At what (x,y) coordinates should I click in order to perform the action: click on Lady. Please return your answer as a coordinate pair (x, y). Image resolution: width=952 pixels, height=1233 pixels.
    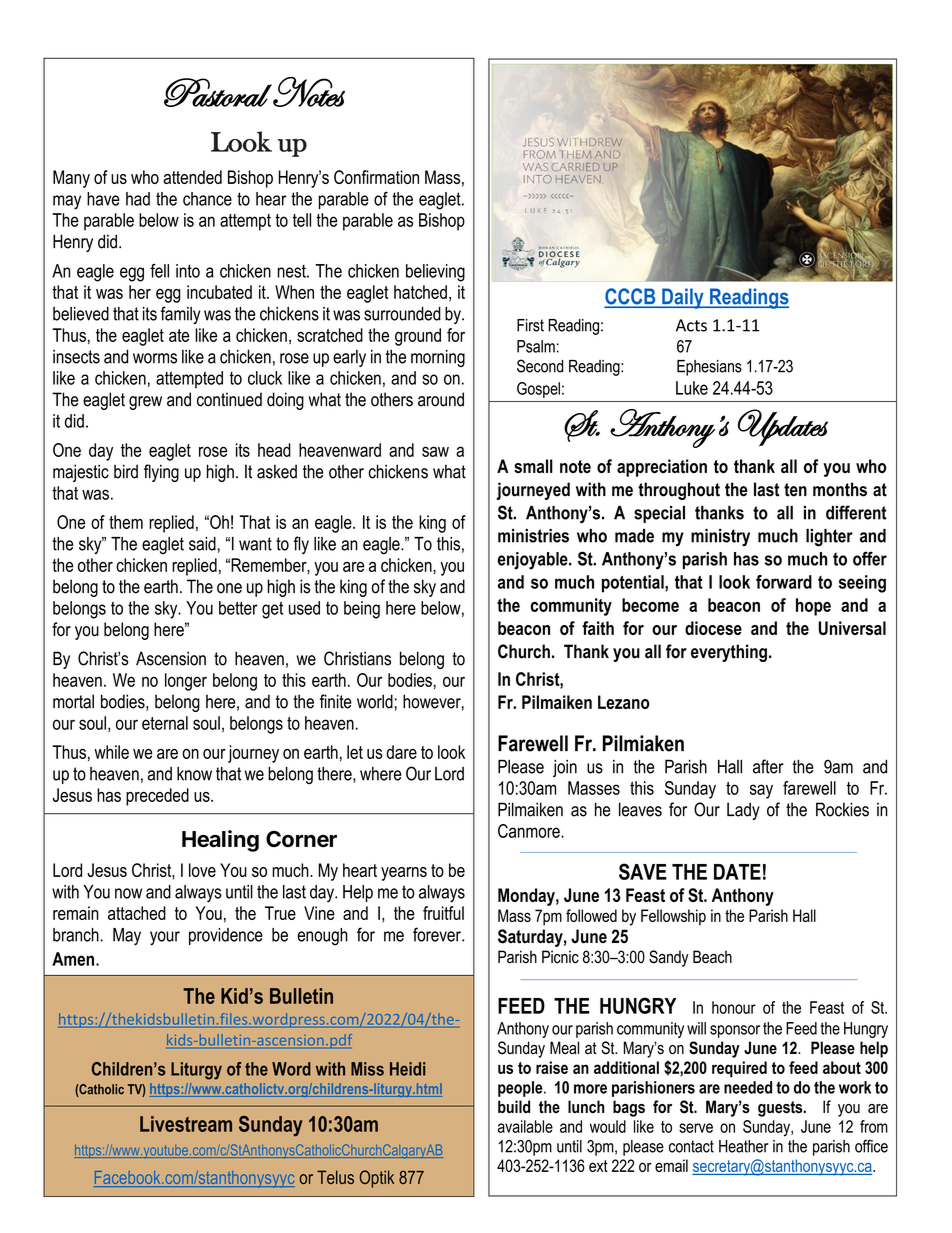
    Looking at the image, I should click on (743, 811).
